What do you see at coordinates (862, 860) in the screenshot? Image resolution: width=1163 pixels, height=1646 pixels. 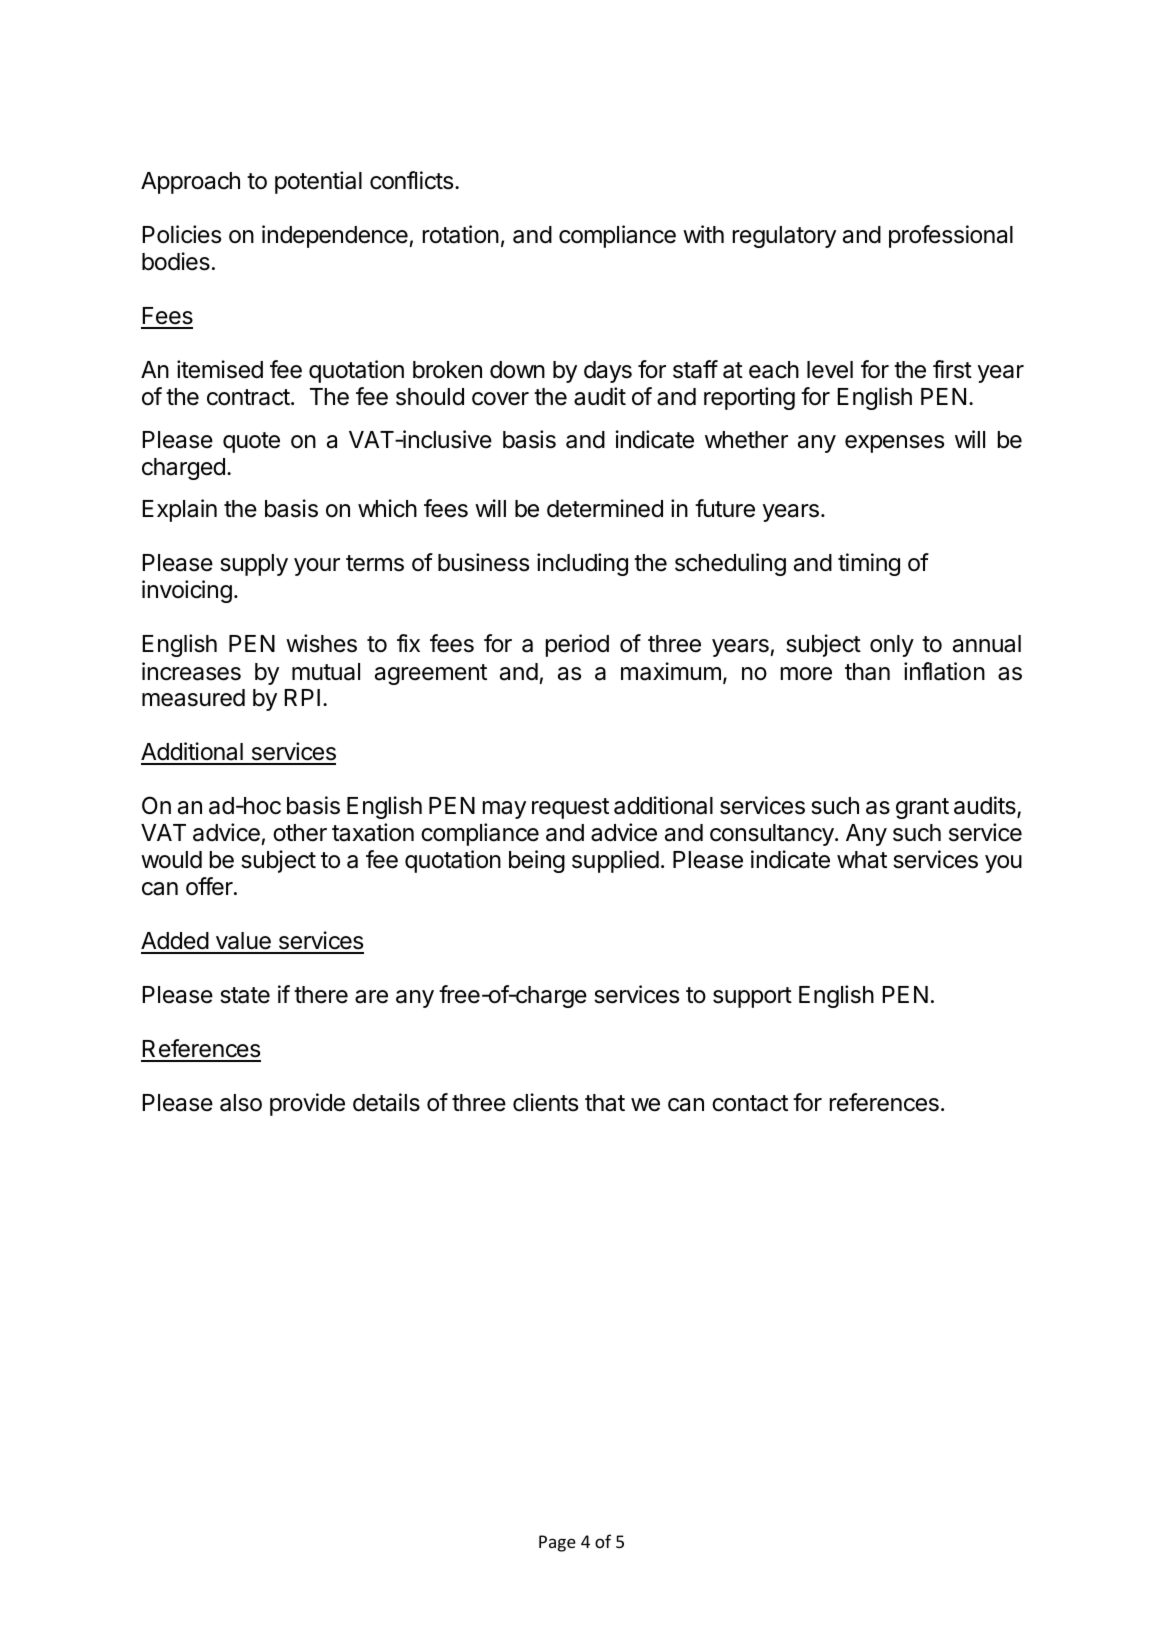 I see `what` at bounding box center [862, 860].
